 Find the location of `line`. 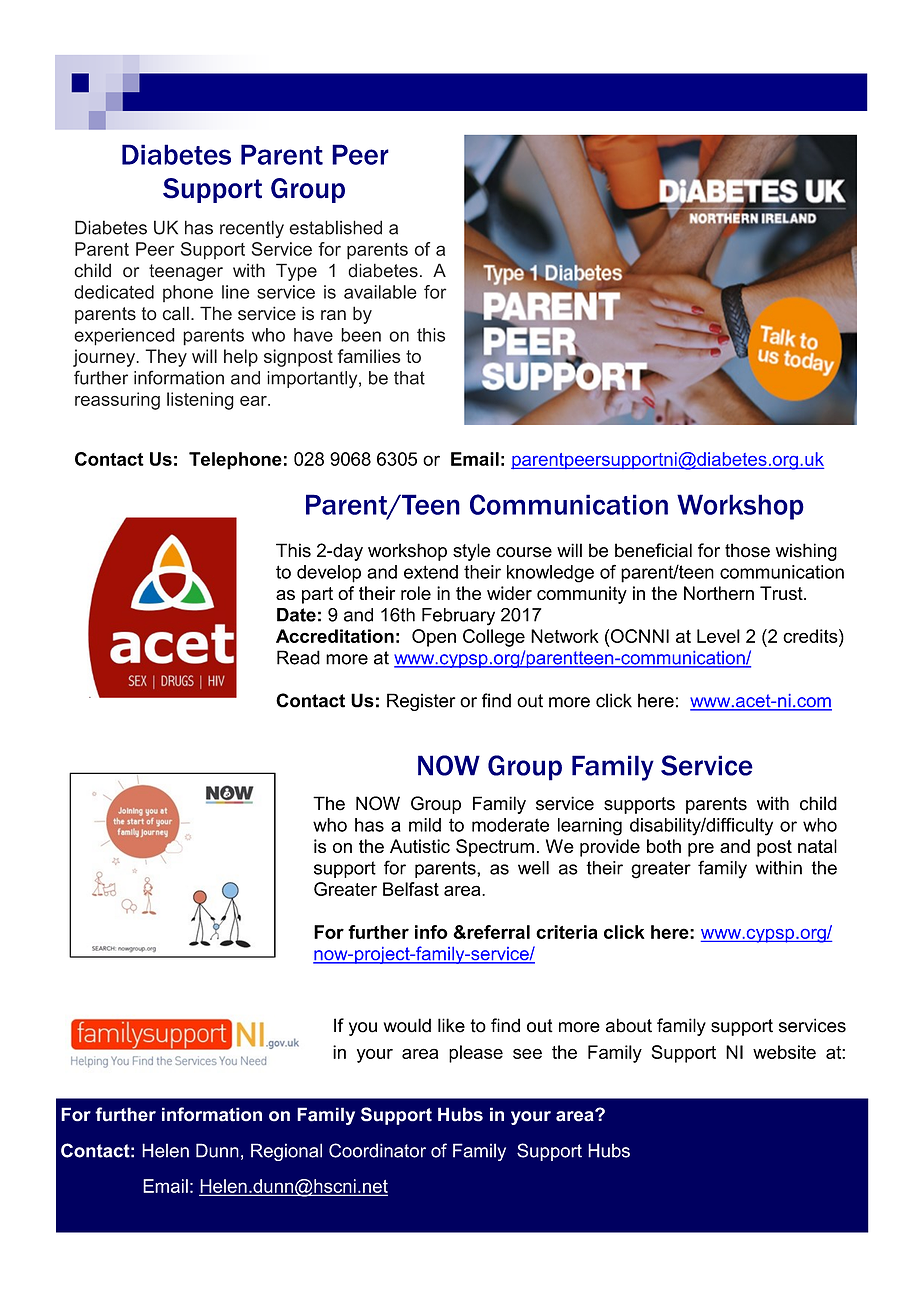

line is located at coordinates (235, 292).
